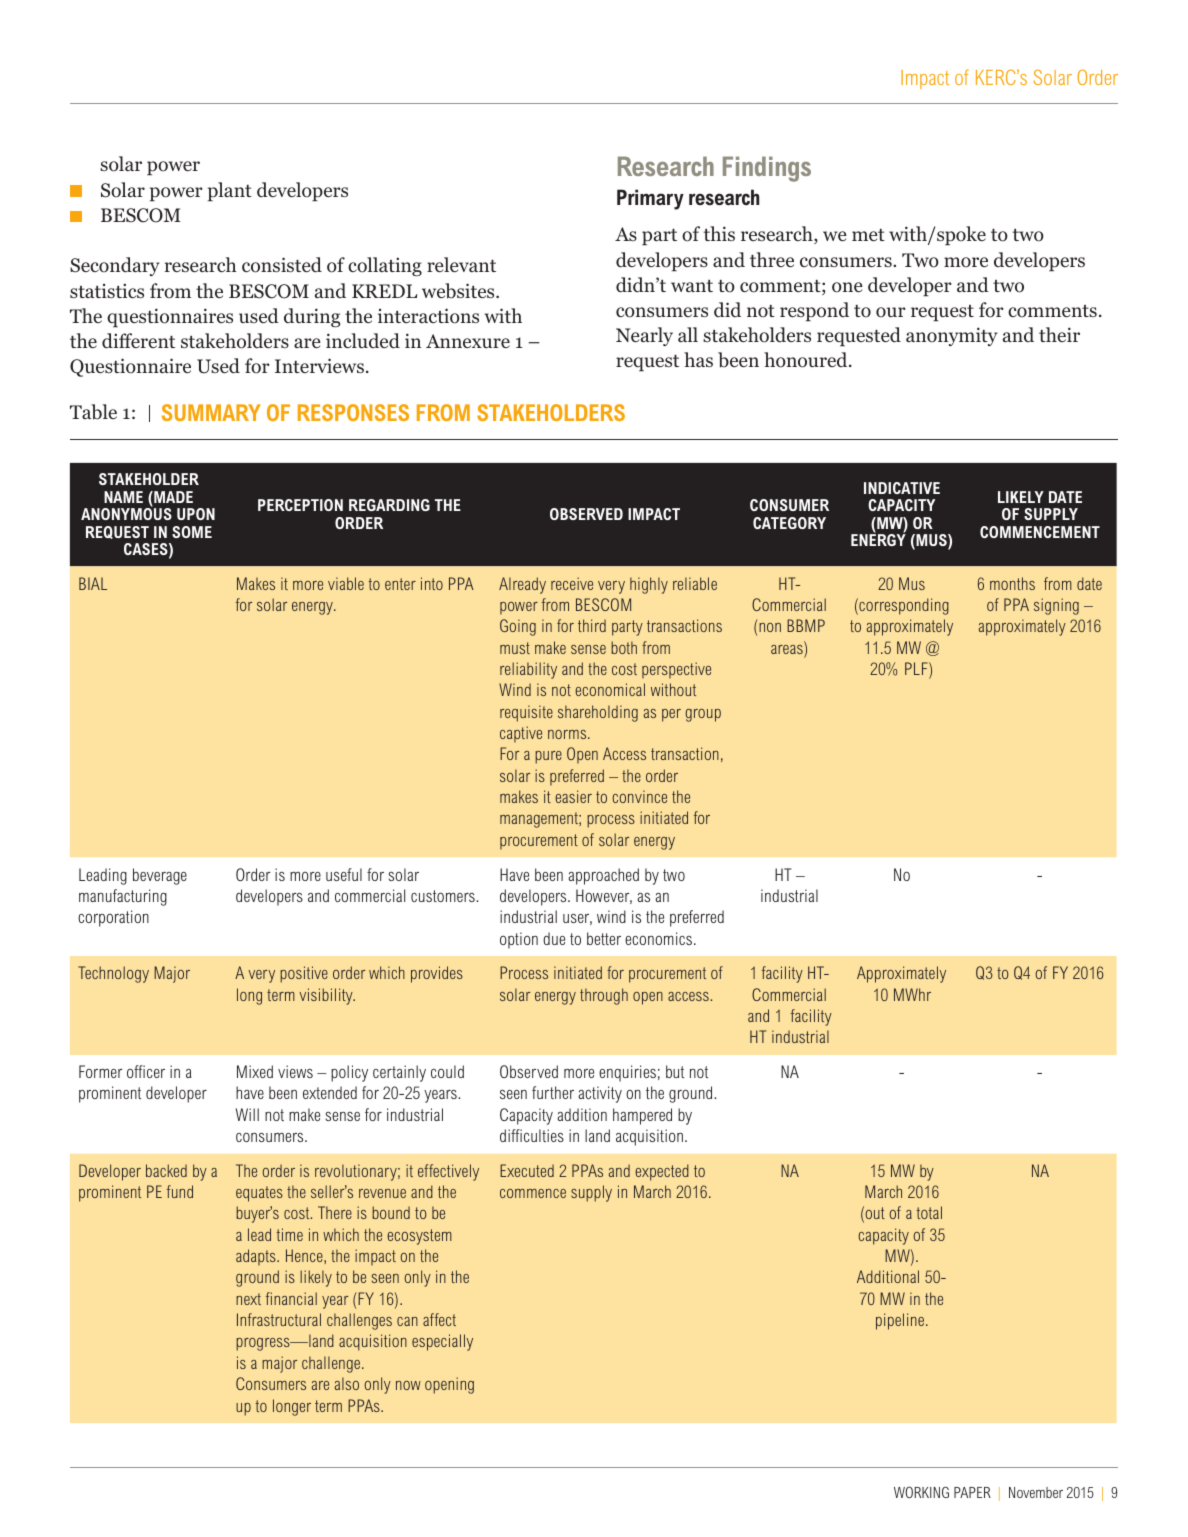  I want to click on easier, so click(573, 796).
